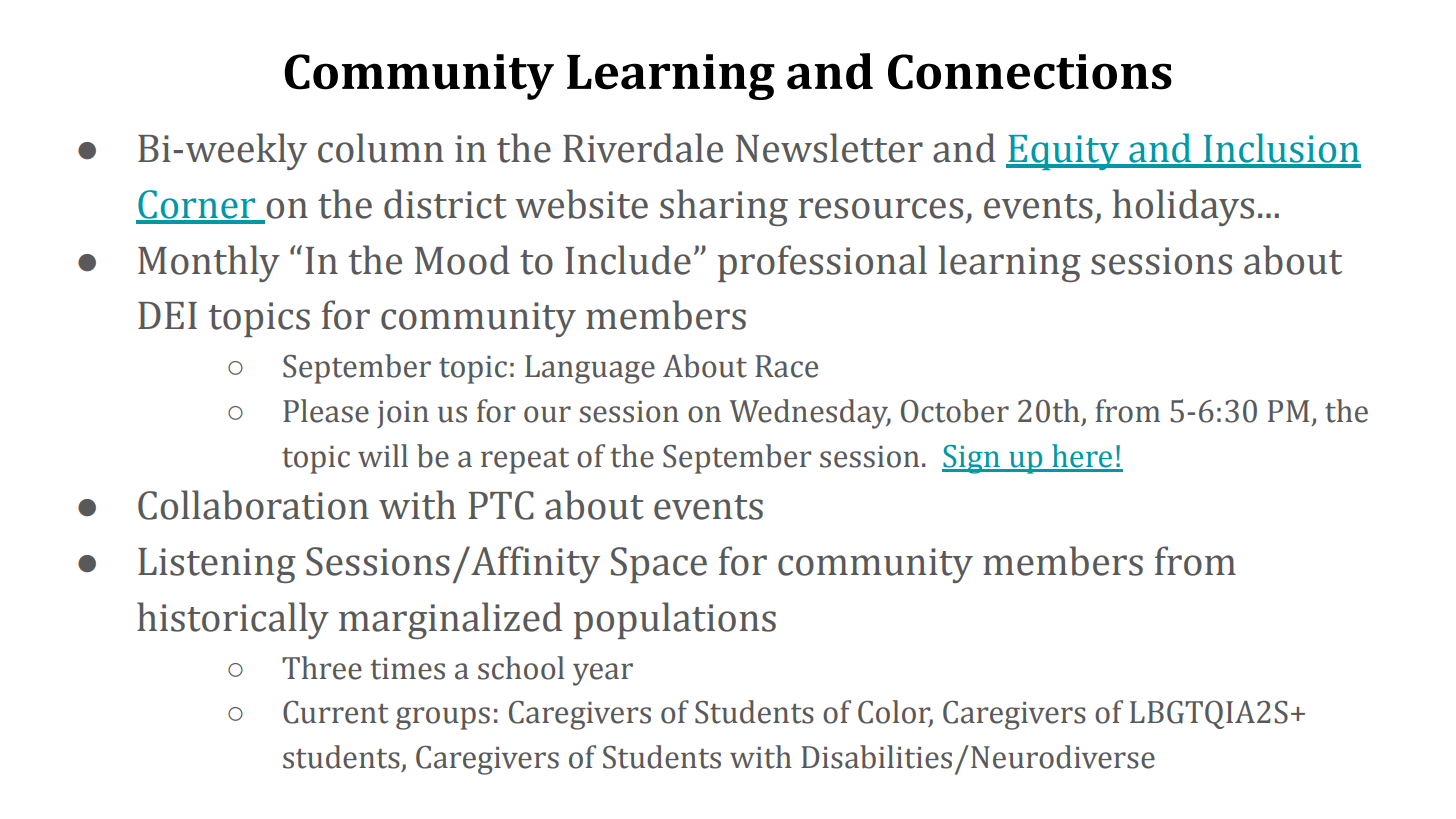  What do you see at coordinates (253, 505) in the screenshot?
I see `Collaboration` at bounding box center [253, 505].
